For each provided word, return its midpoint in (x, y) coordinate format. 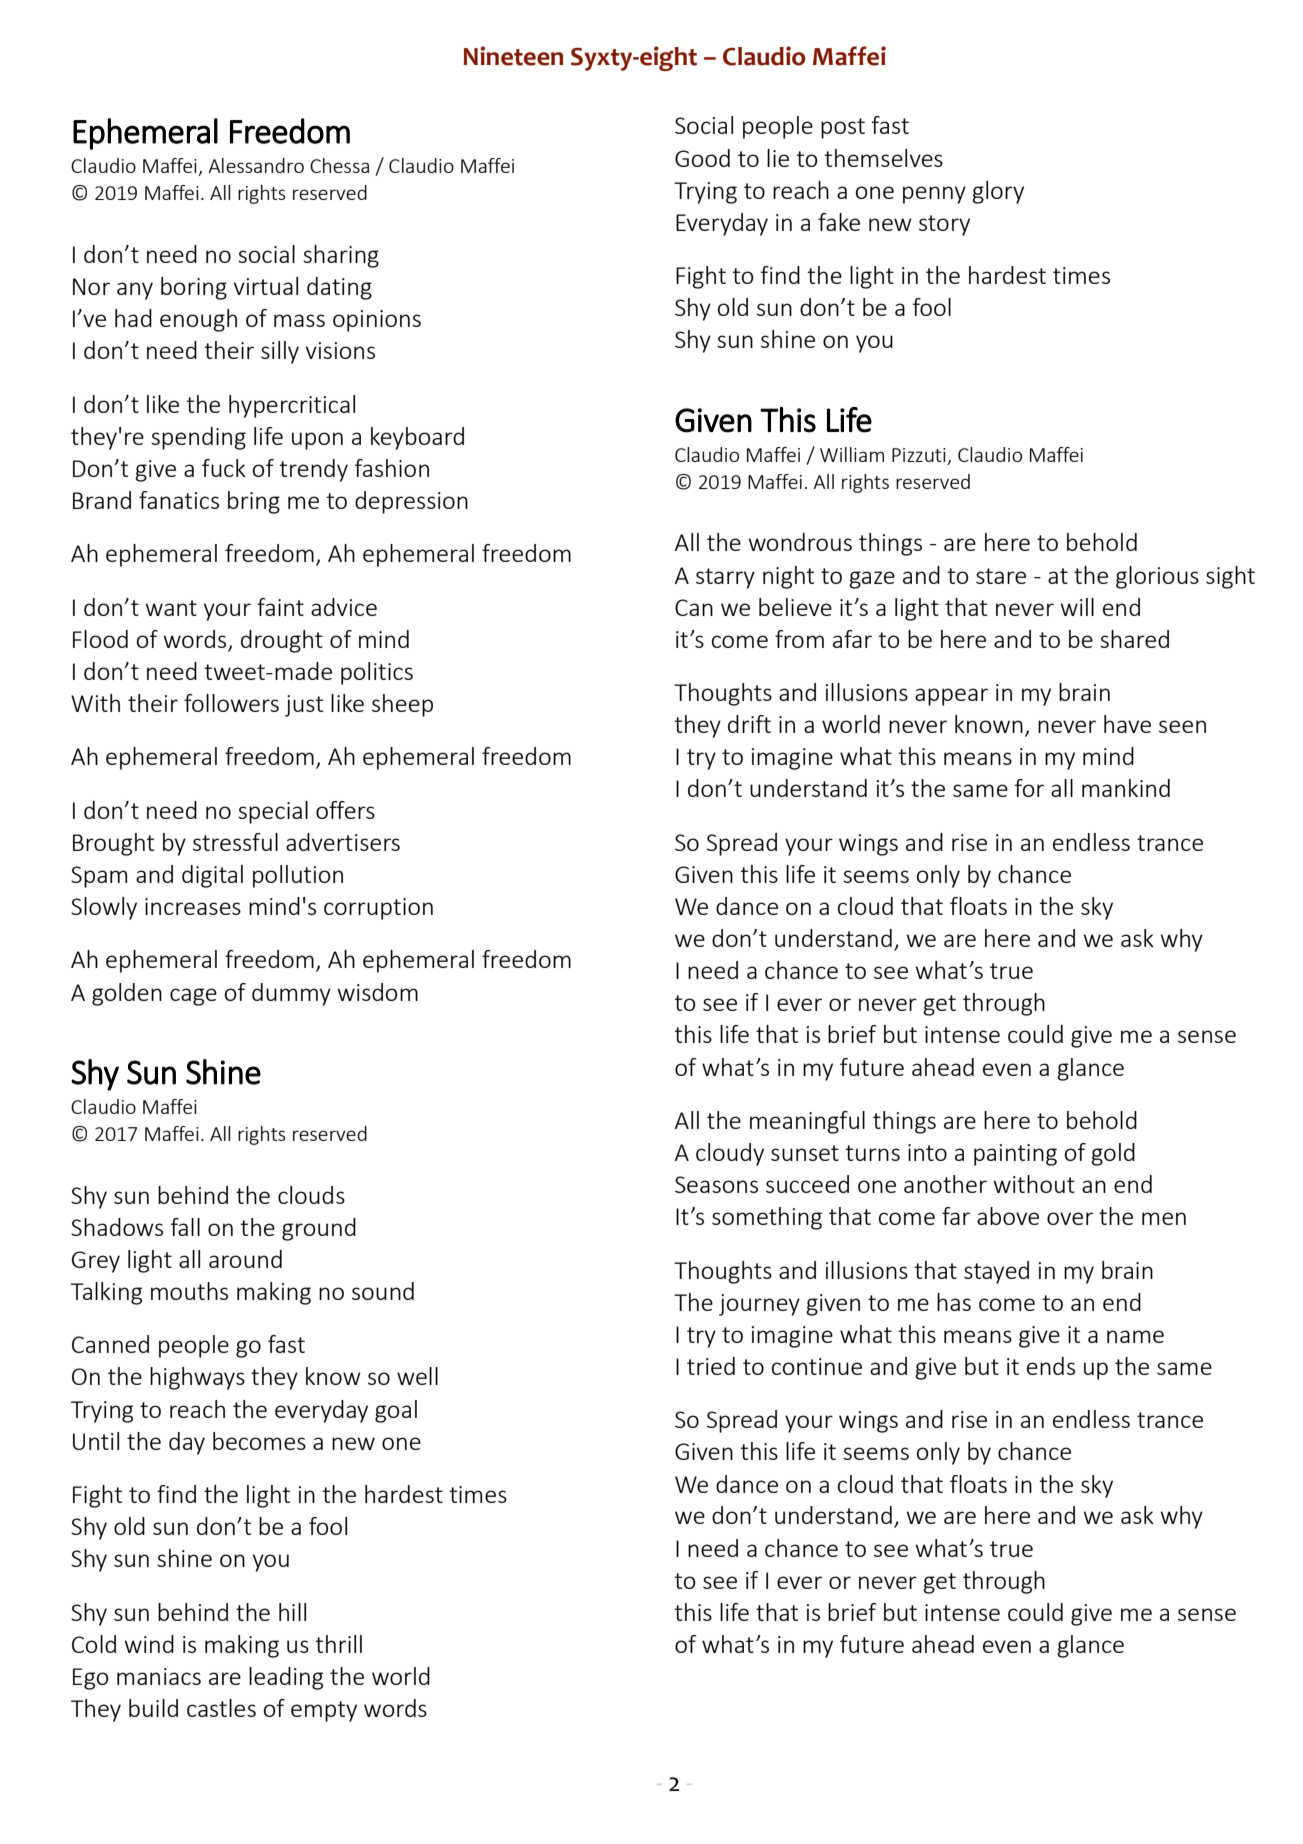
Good (702, 158)
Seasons (716, 1184)
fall (185, 1227)
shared (1134, 639)
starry (725, 578)
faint (280, 607)
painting (1015, 1155)
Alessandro (256, 165)
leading (286, 1678)
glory (998, 192)
